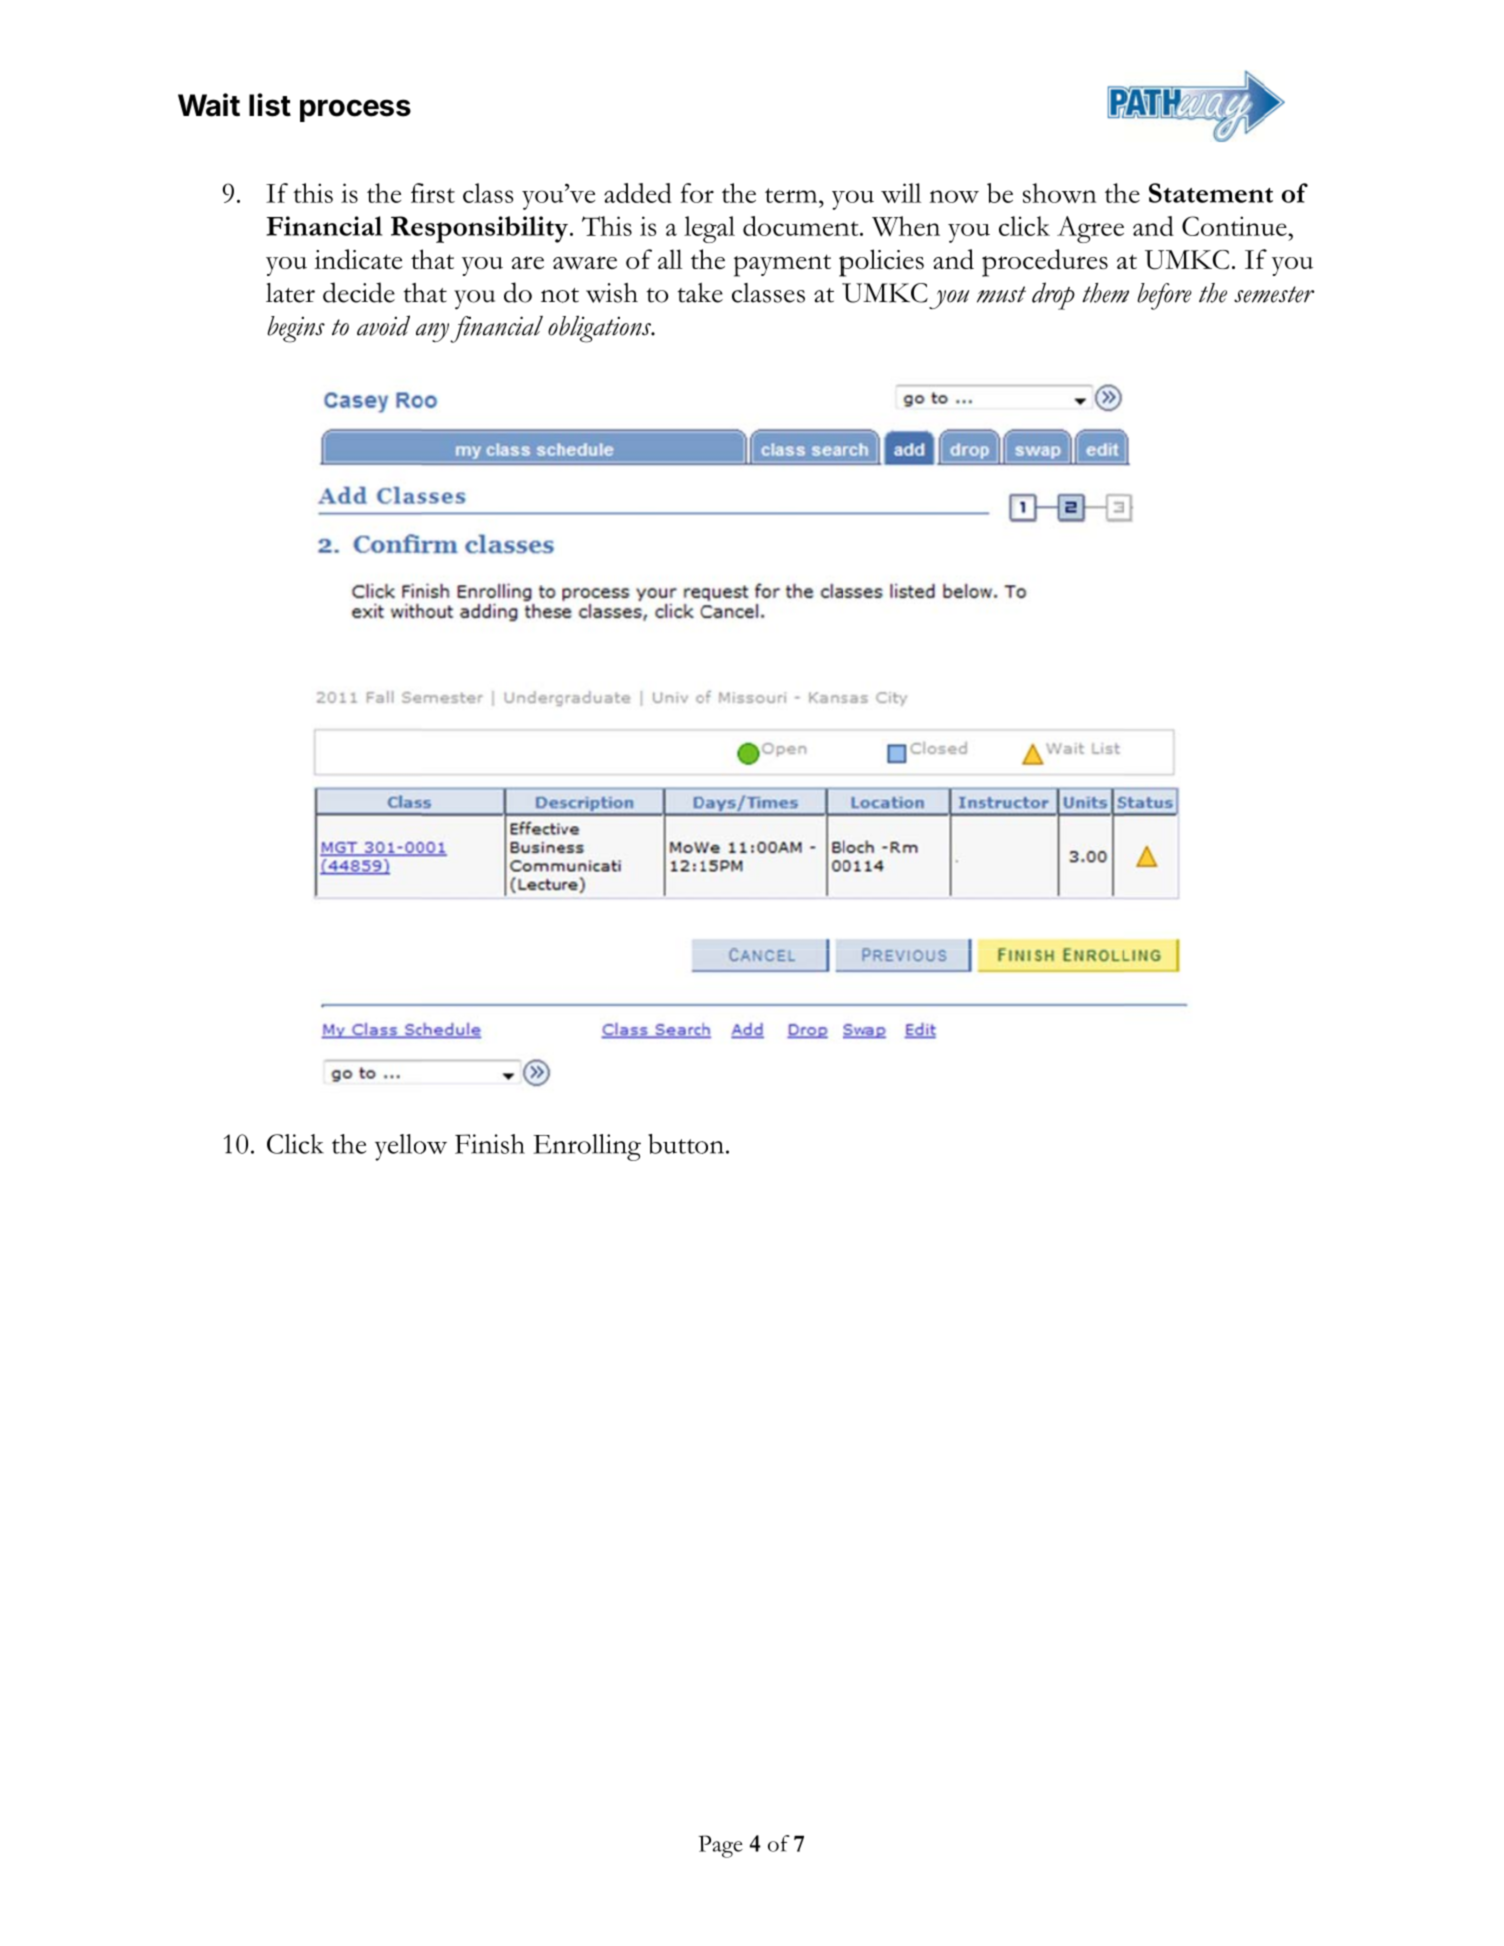  Describe the element at coordinates (782, 265) in the image. I see `payment` at that location.
